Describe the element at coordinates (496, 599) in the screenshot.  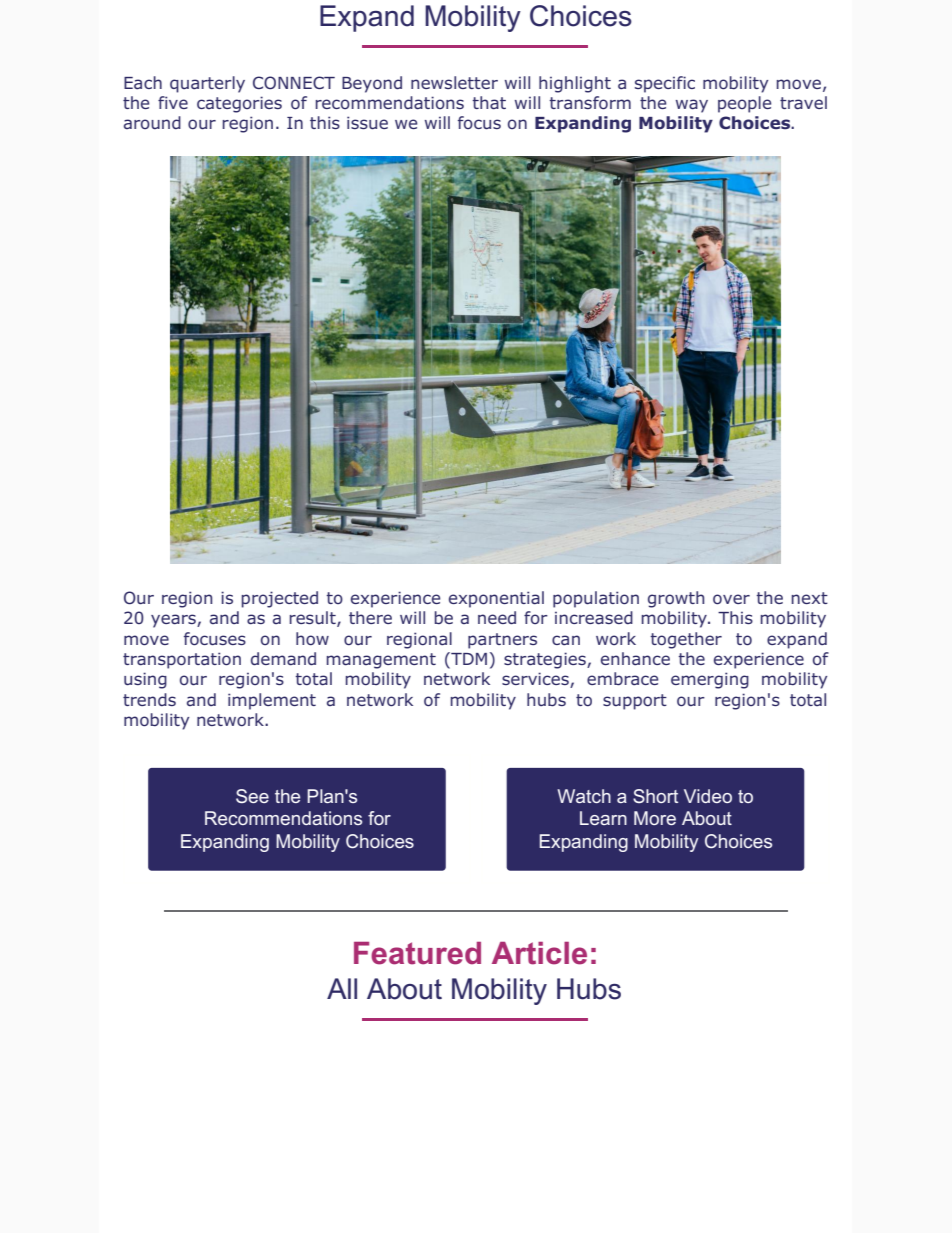
I see `exponential` at that location.
